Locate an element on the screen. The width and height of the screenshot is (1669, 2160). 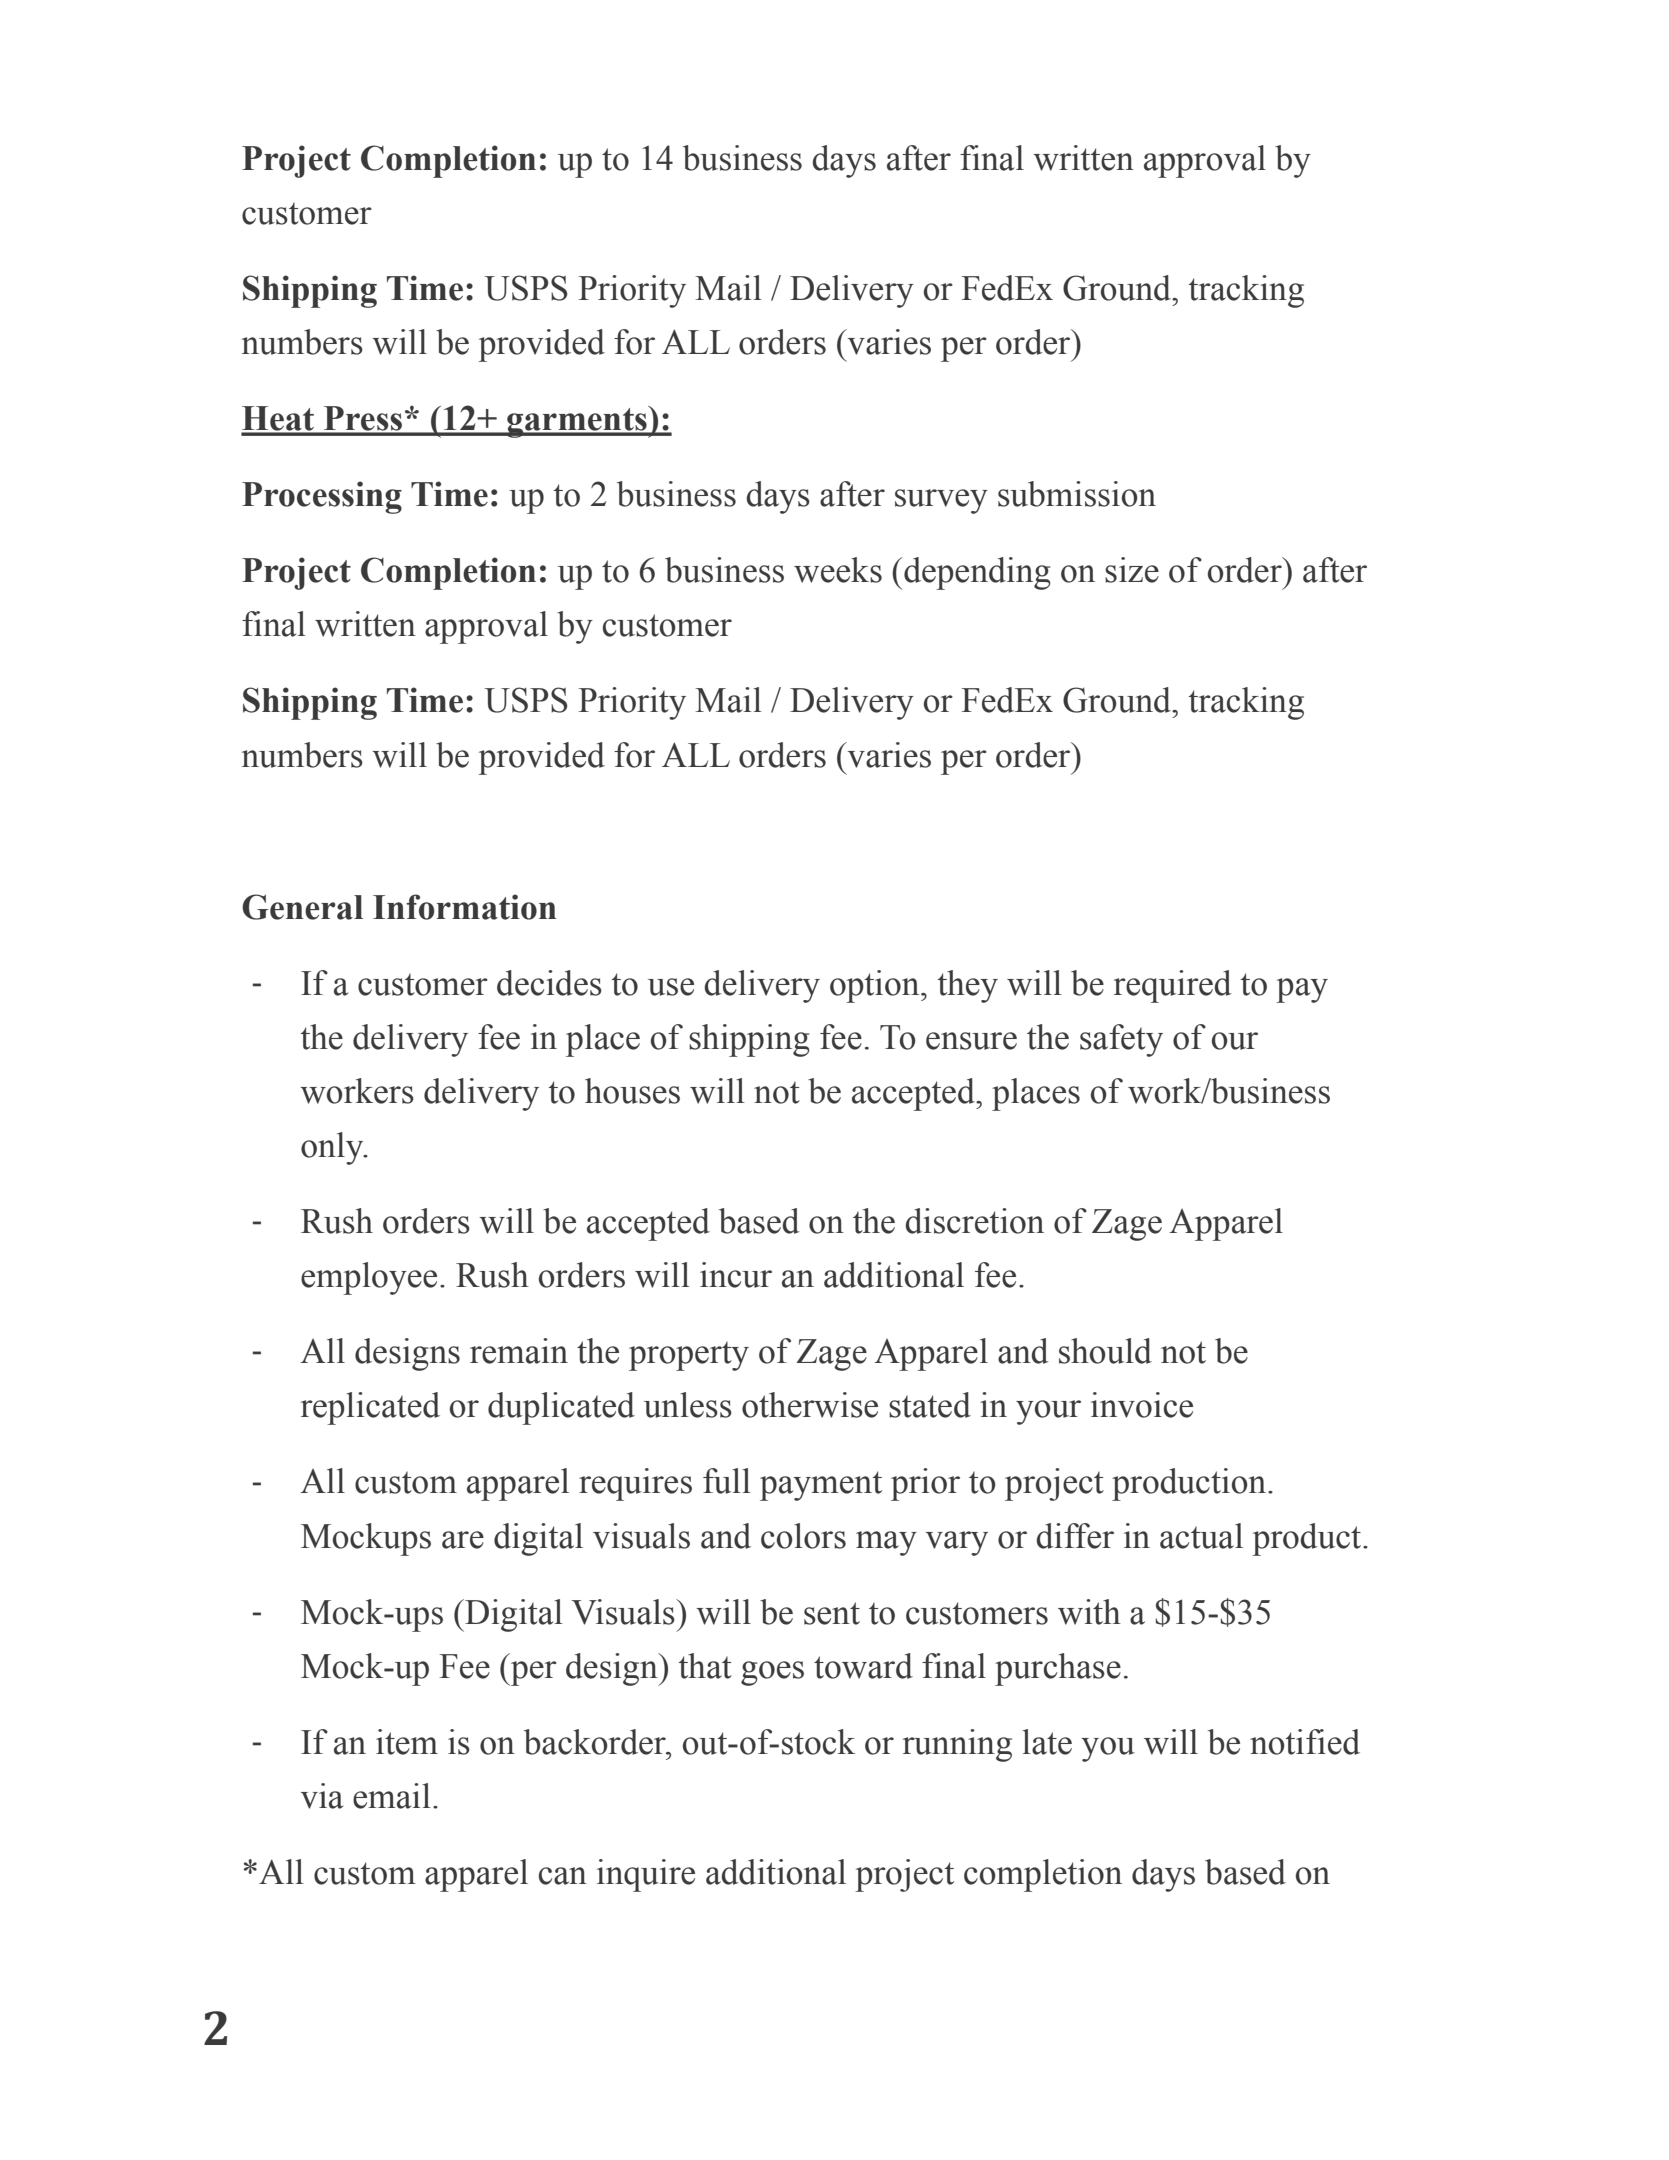
via is located at coordinates (322, 1796).
